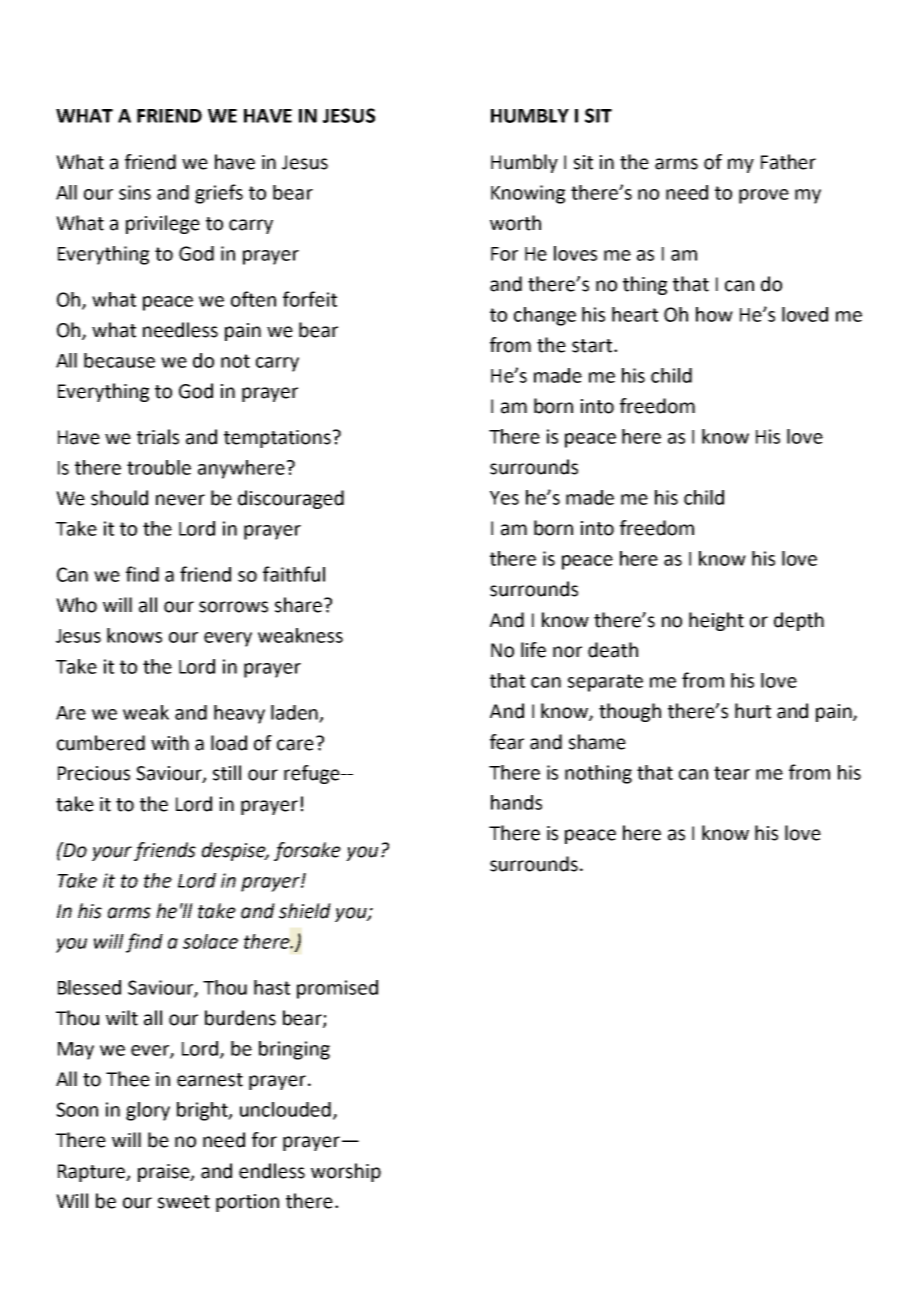 The height and width of the screenshot is (1307, 924). I want to click on worth, so click(515, 223).
